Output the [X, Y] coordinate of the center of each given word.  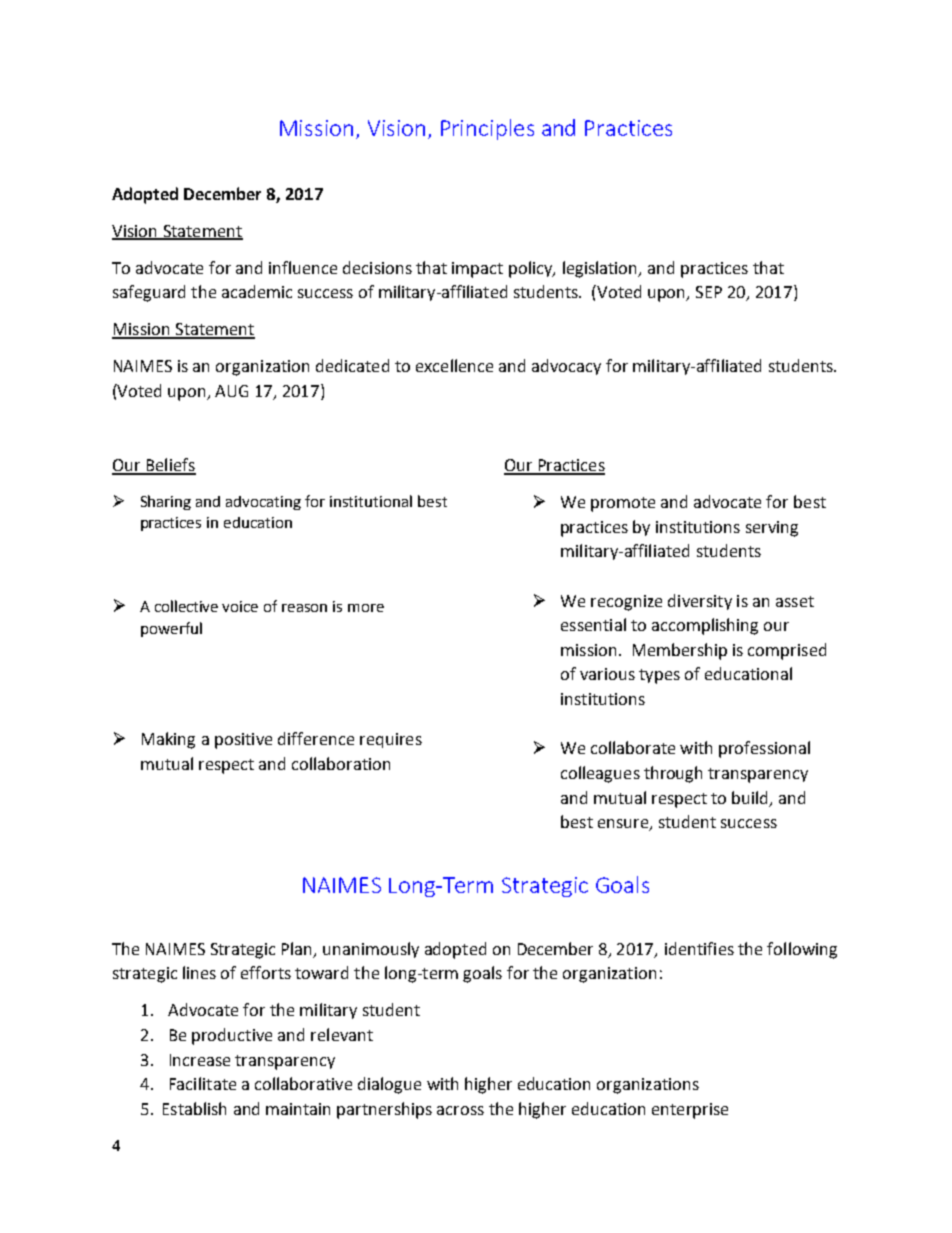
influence [303, 267]
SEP [709, 292]
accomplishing [705, 626]
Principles [487, 129]
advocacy [566, 367]
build [751, 798]
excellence [454, 365]
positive [243, 741]
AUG [231, 391]
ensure [624, 825]
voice [240, 606]
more [366, 608]
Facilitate [203, 1083]
